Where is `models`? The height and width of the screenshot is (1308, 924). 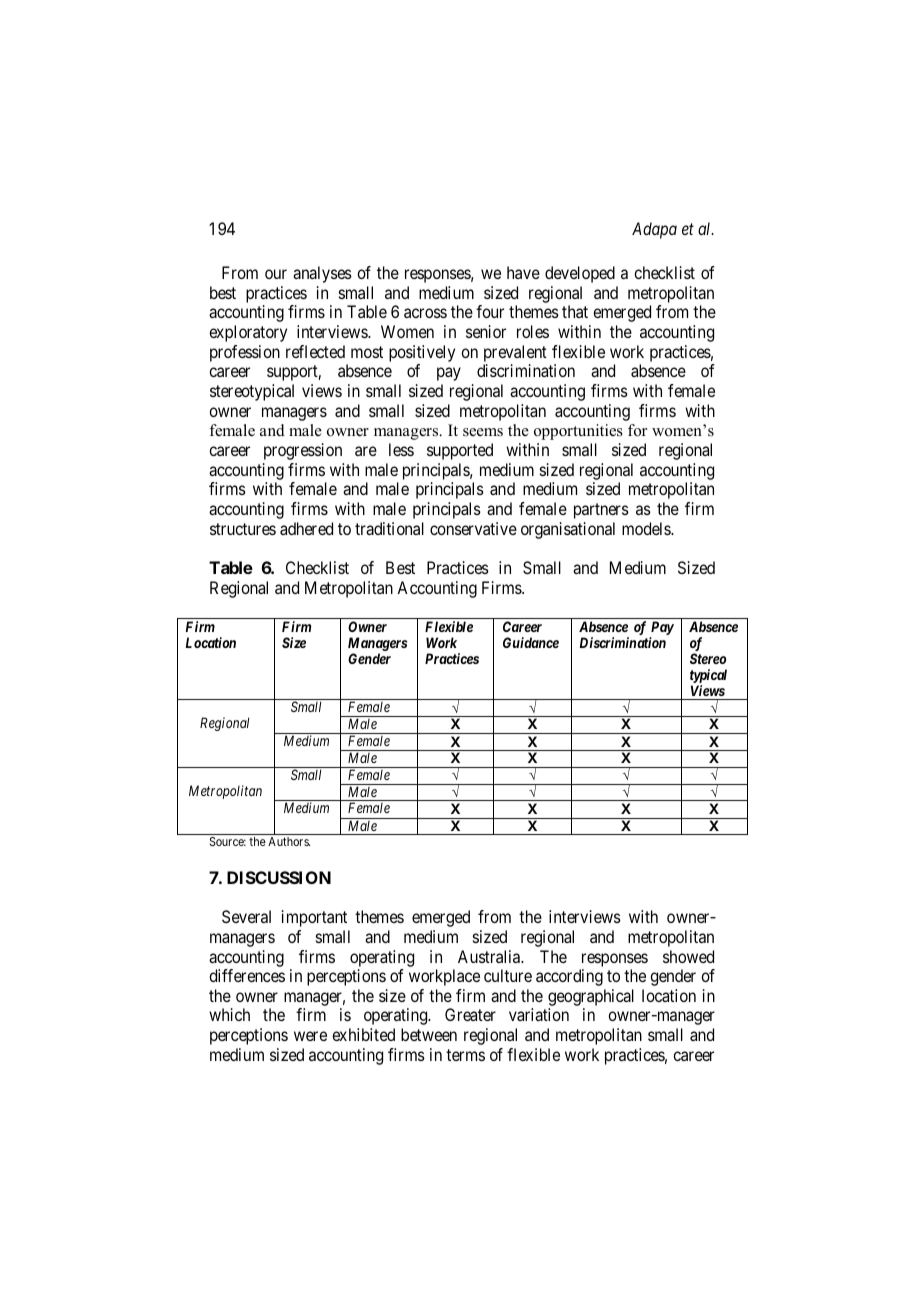 models is located at coordinates (647, 528).
